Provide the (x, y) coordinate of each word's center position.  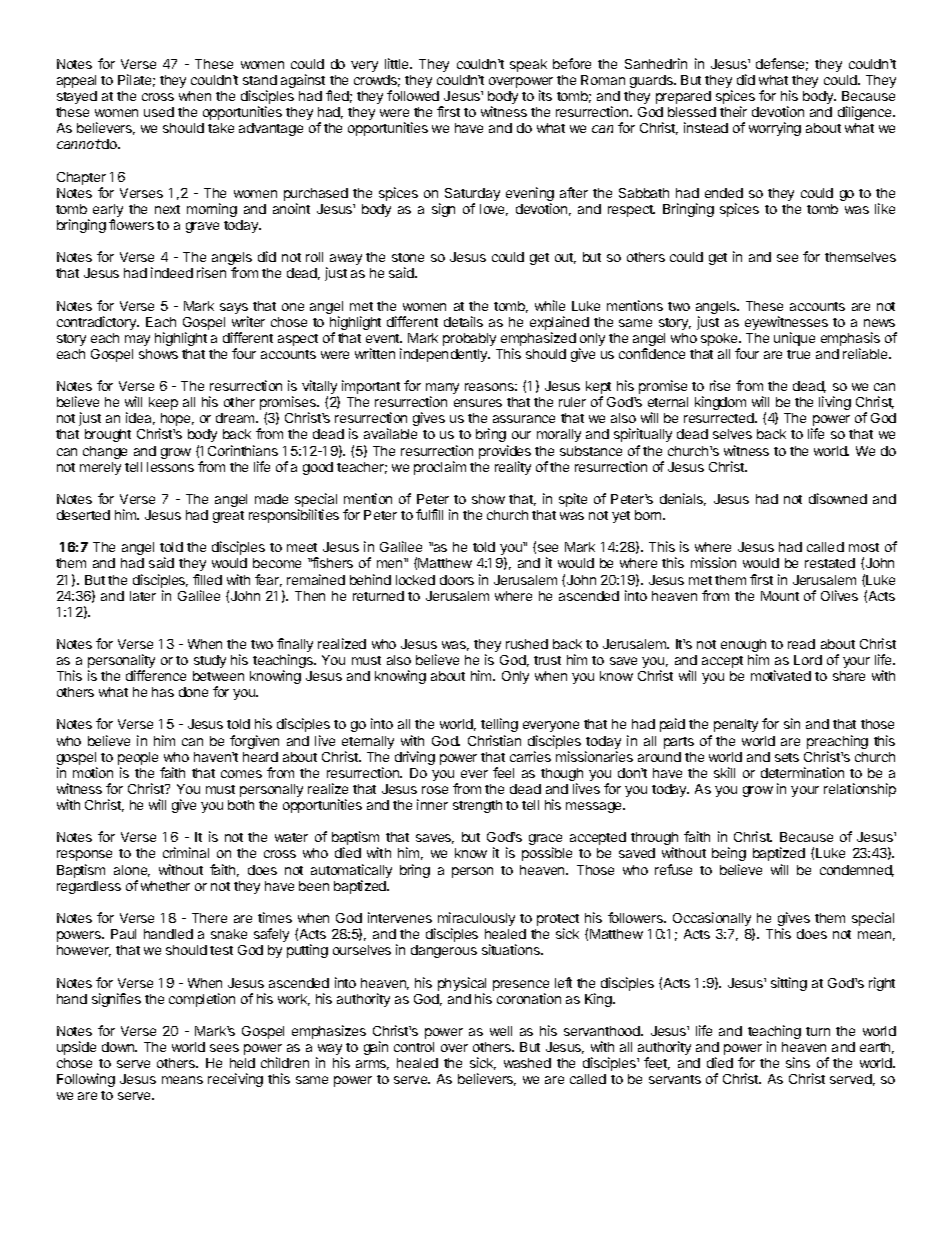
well (501, 1031)
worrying (775, 129)
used (159, 112)
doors (457, 580)
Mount (780, 596)
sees (224, 1048)
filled (207, 579)
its (545, 95)
